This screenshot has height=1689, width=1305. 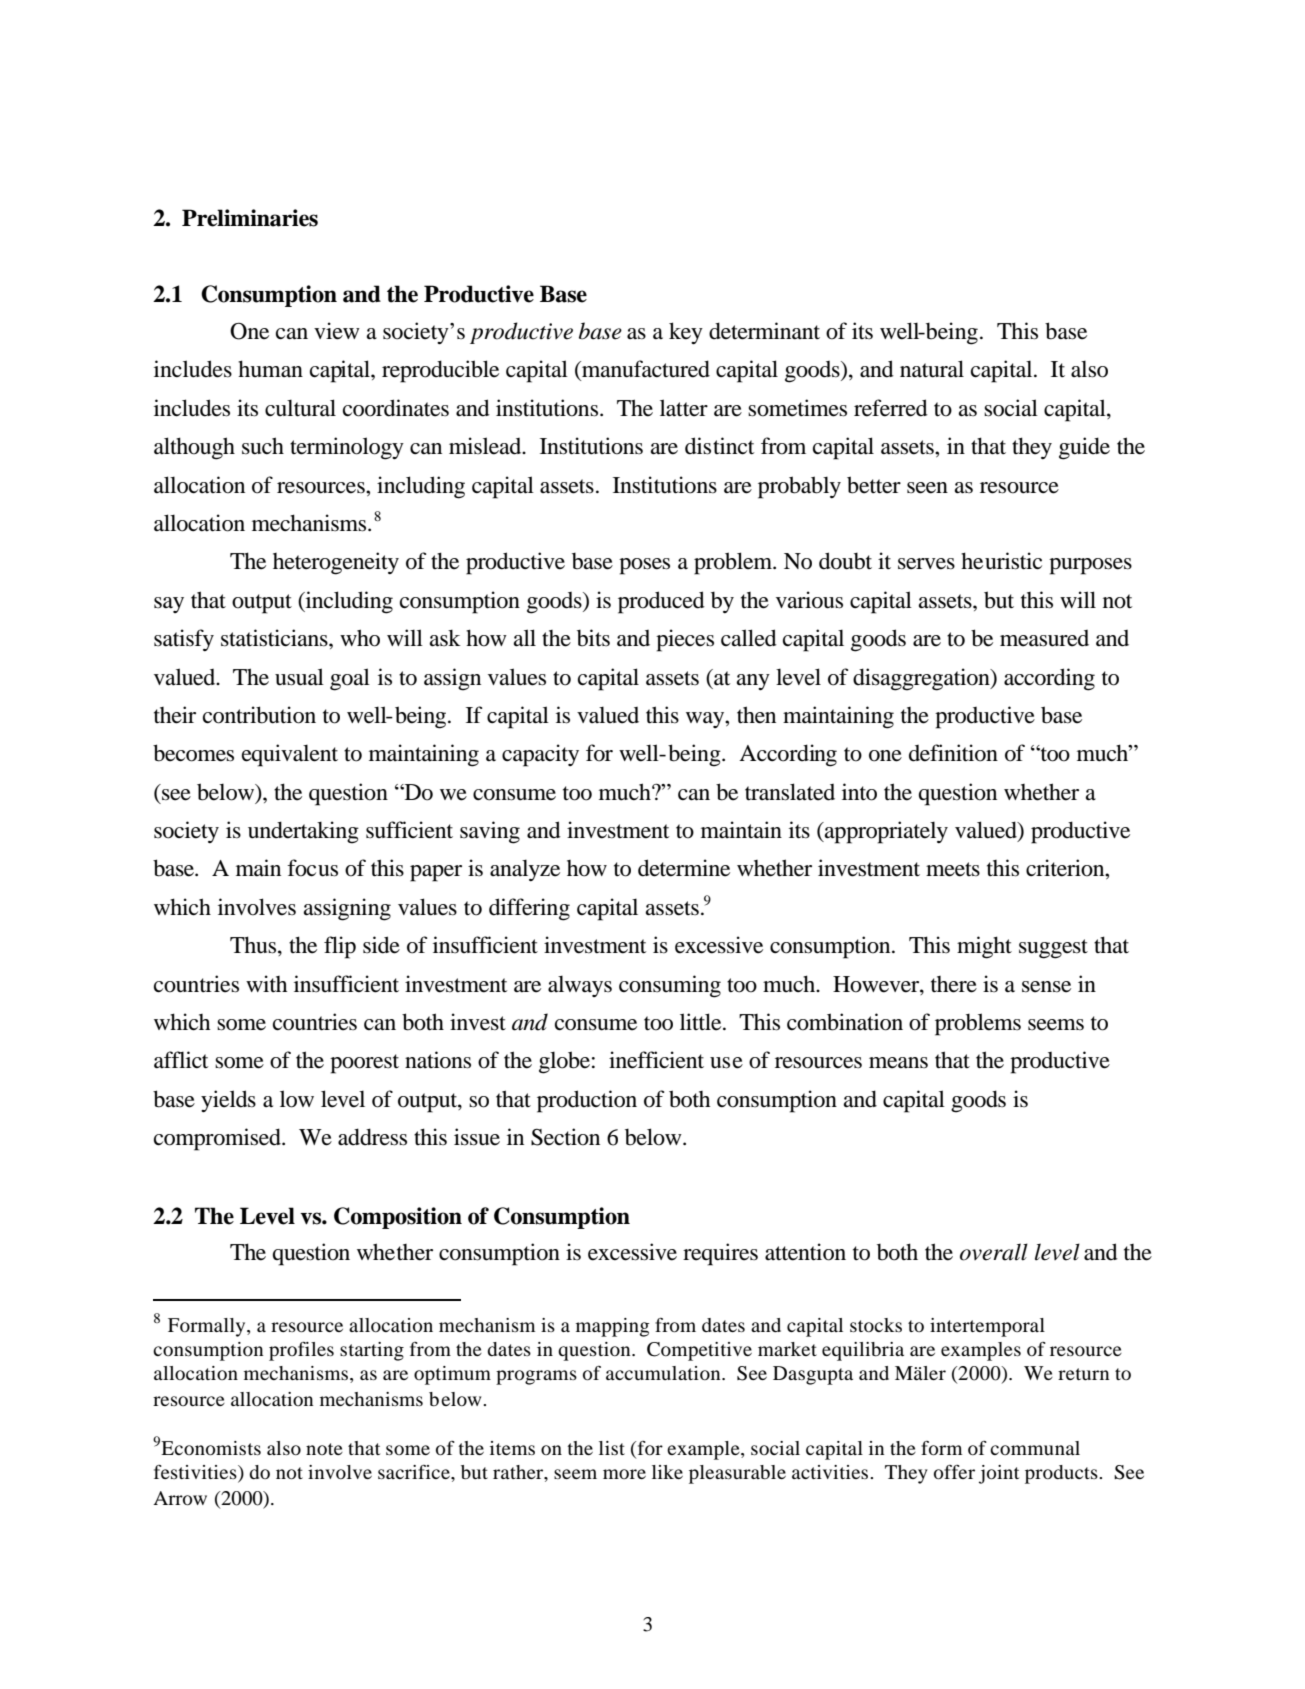 I want to click on statisticians, so click(x=275, y=638).
